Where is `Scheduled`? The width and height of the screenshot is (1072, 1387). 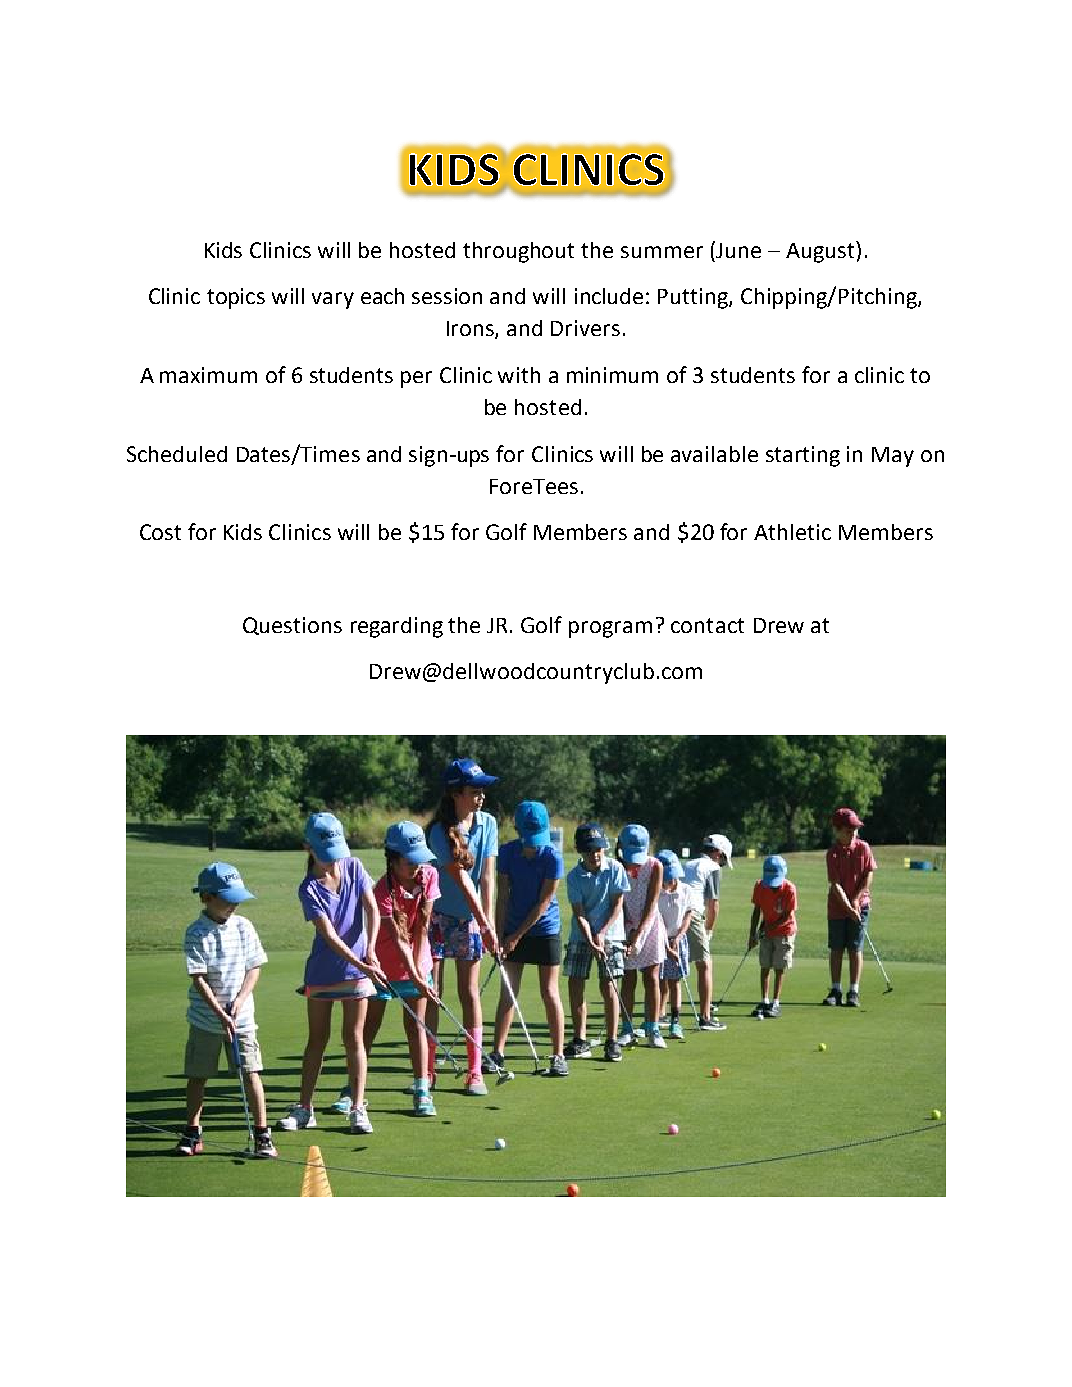 Scheduled is located at coordinates (177, 454).
